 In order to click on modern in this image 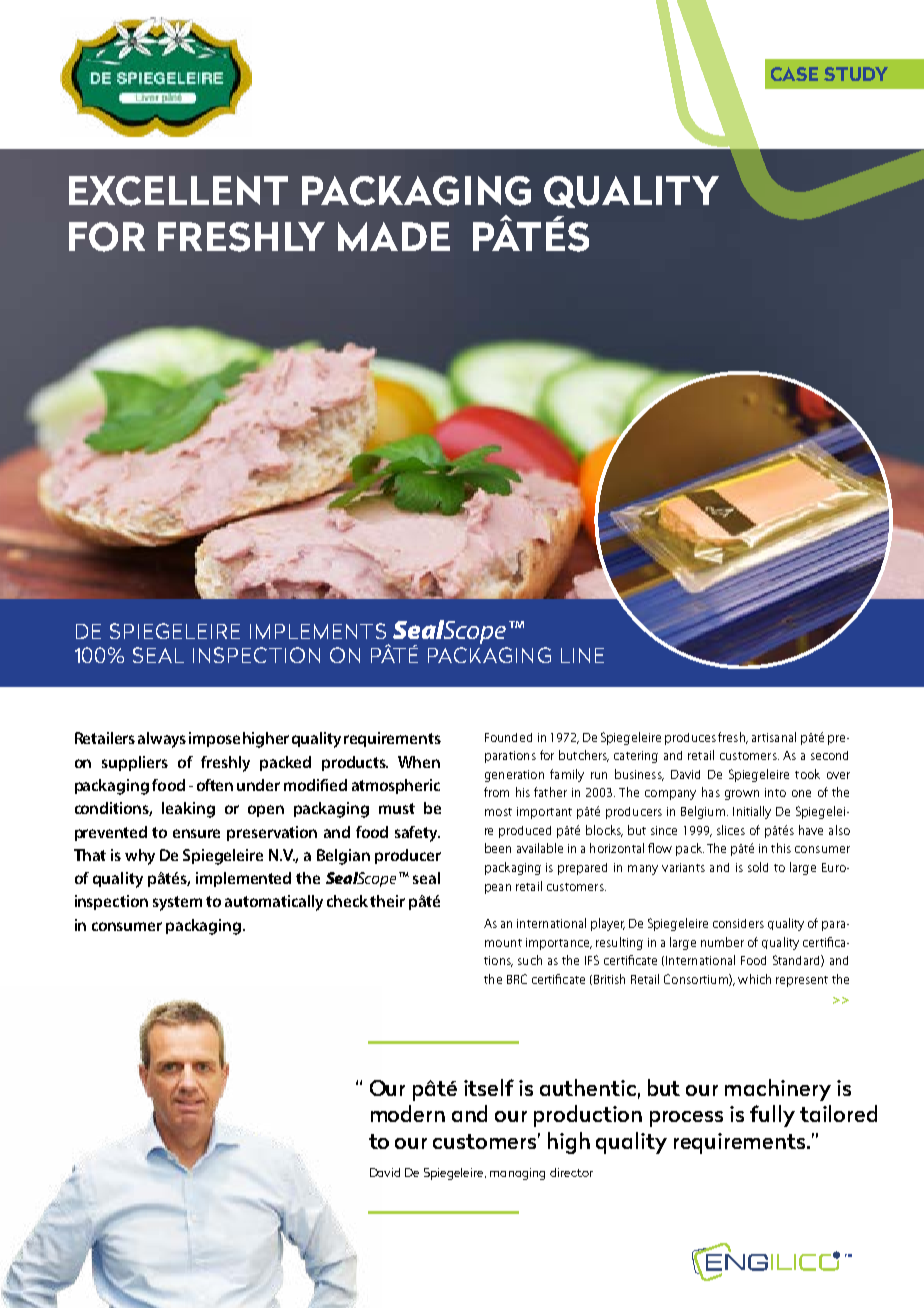, I will do `click(408, 1113)`.
